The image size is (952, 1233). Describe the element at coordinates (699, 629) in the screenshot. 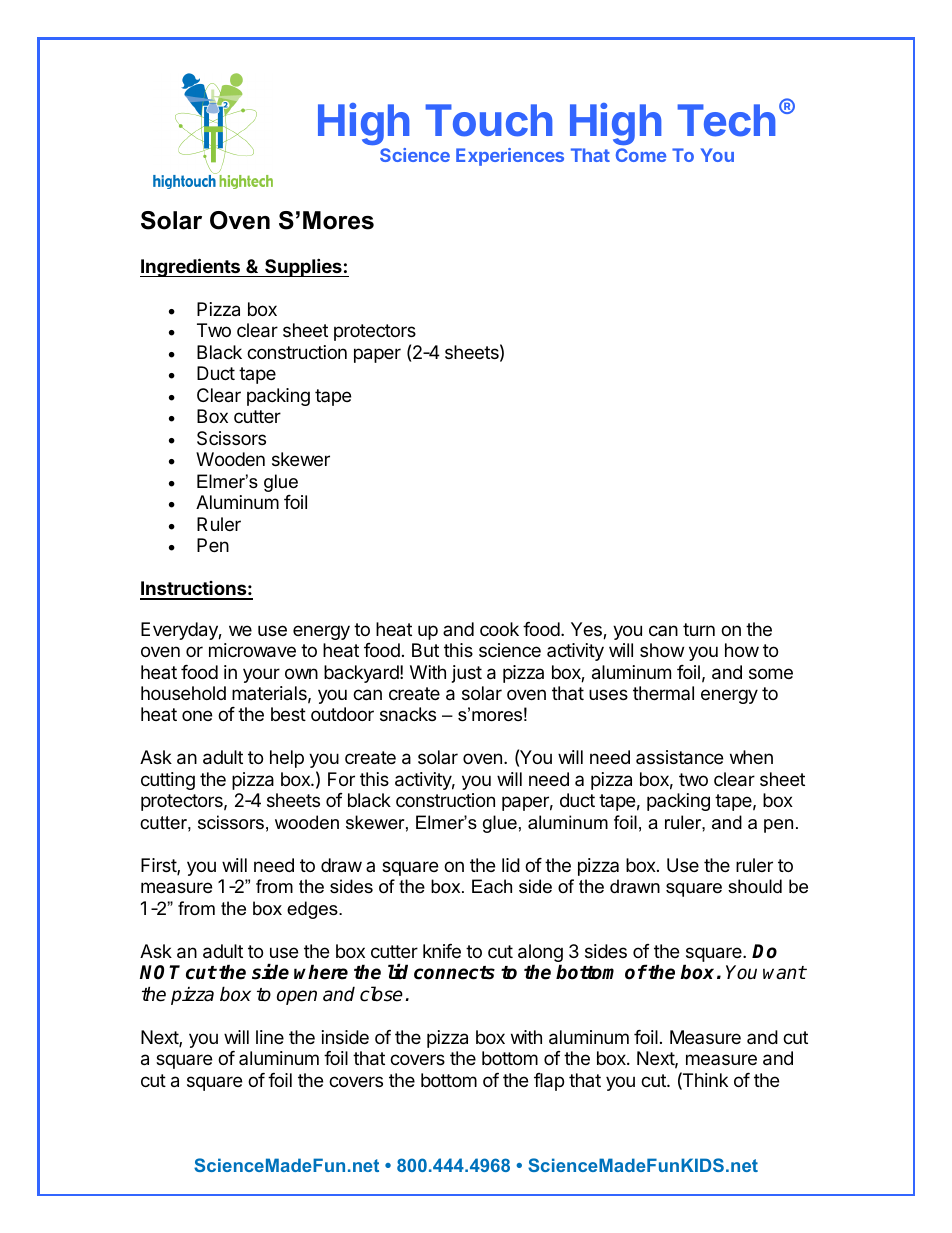

I see `turn` at that location.
